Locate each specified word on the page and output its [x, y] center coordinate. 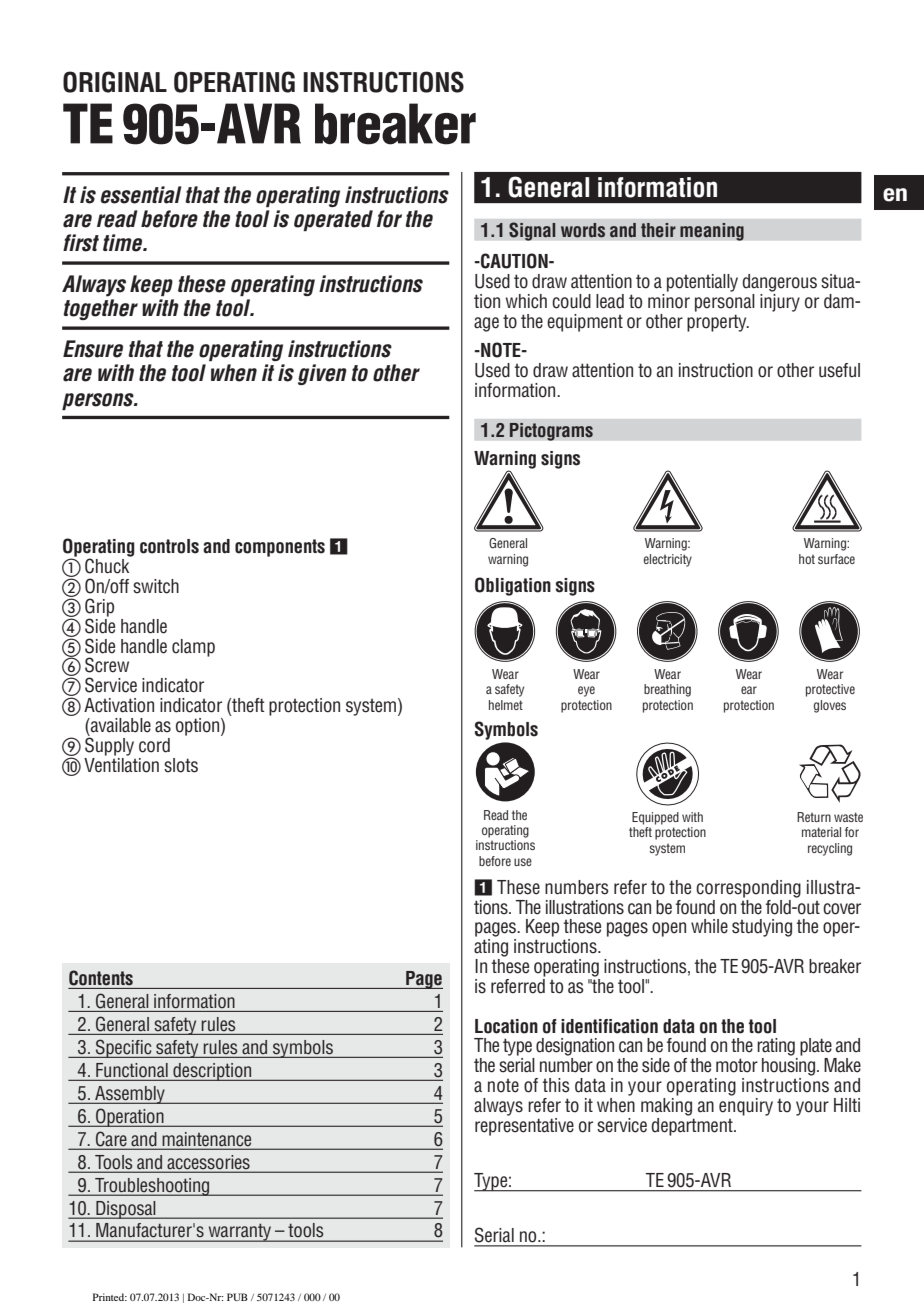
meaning [712, 232]
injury [780, 301]
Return [814, 817]
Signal [532, 231]
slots [181, 765]
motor [737, 1065]
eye [586, 691]
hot [807, 559]
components [280, 548]
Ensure [93, 349]
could [571, 301]
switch [156, 586]
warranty [240, 1232]
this [556, 1085]
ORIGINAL [115, 82]
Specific [124, 1048]
